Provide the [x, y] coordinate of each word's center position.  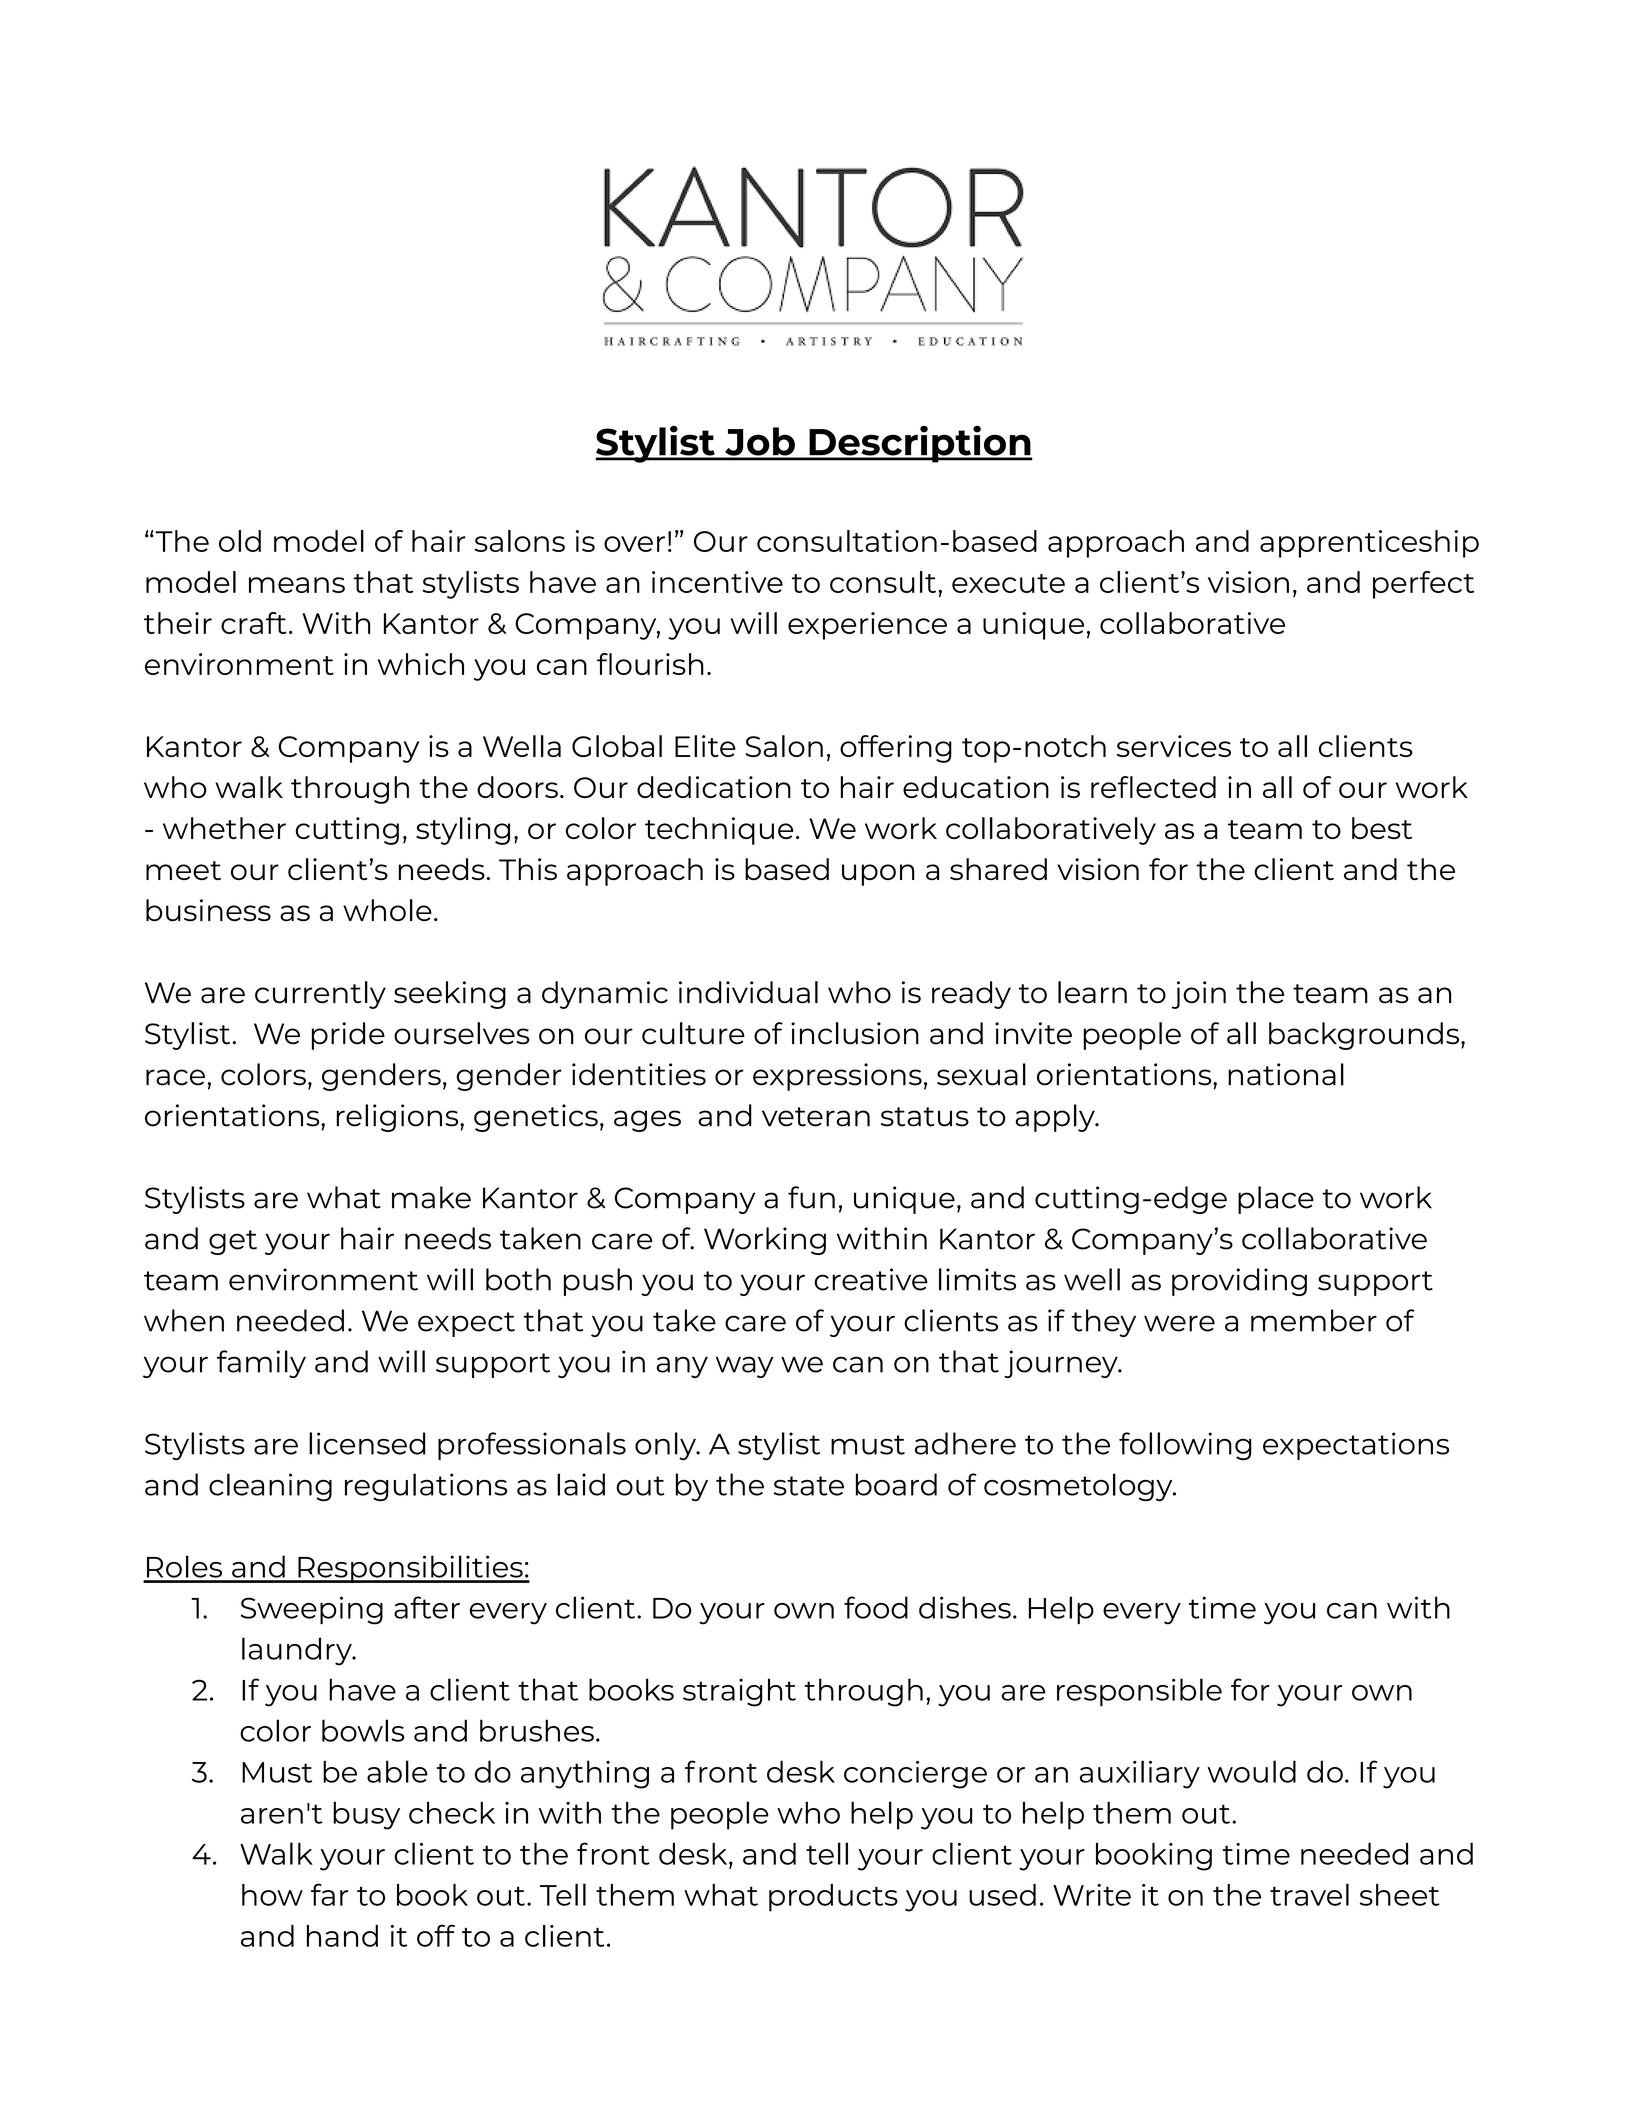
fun [811, 1197]
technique [719, 831]
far [329, 1894]
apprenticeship [1369, 544]
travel [1309, 1894]
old [240, 541]
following [1185, 1446]
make [431, 1197]
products [833, 1898]
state [809, 1486]
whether [224, 828]
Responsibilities [410, 1569]
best [1382, 828]
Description [919, 444]
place [1276, 1200]
